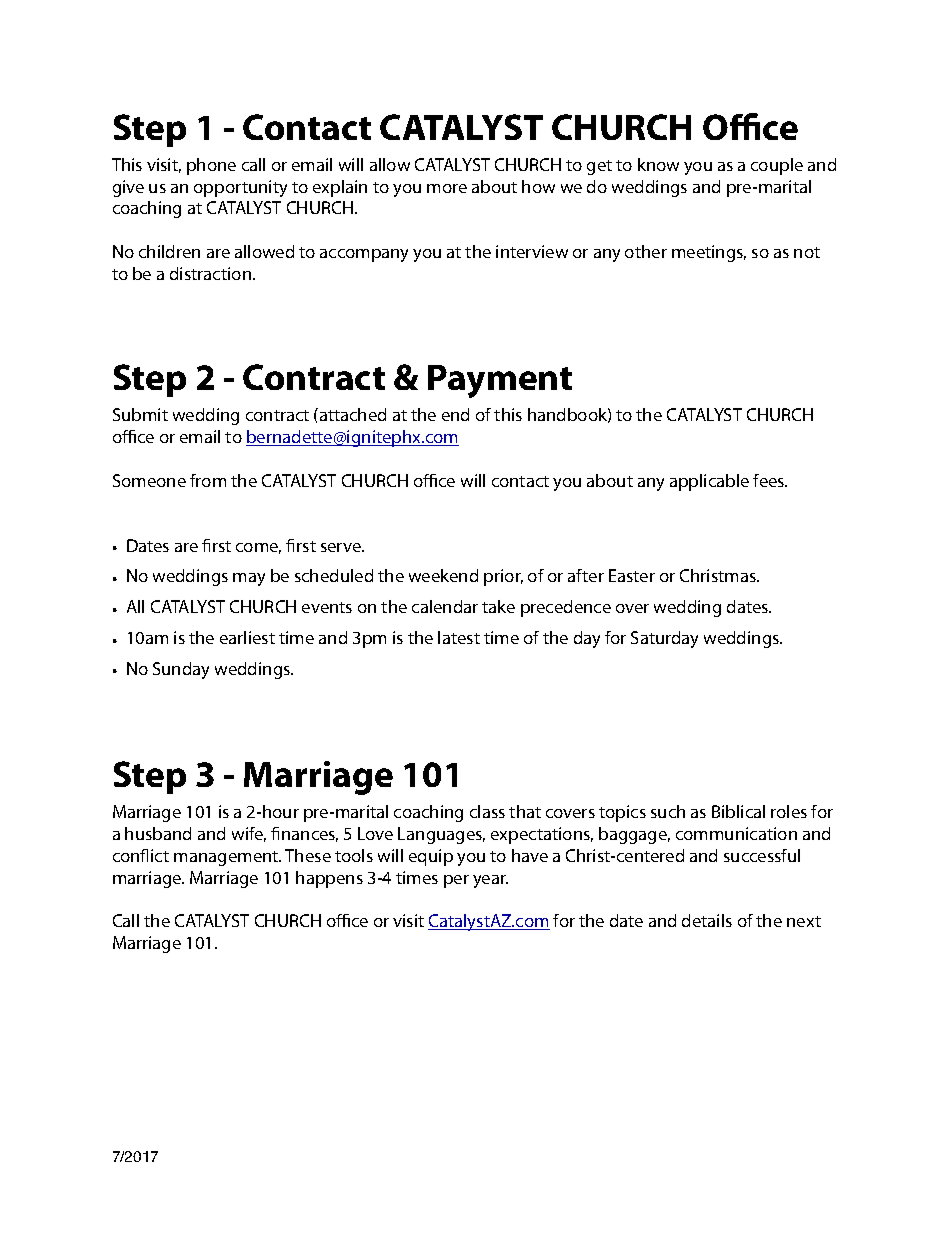 This image has height=1233, width=952. I want to click on latest, so click(459, 637).
